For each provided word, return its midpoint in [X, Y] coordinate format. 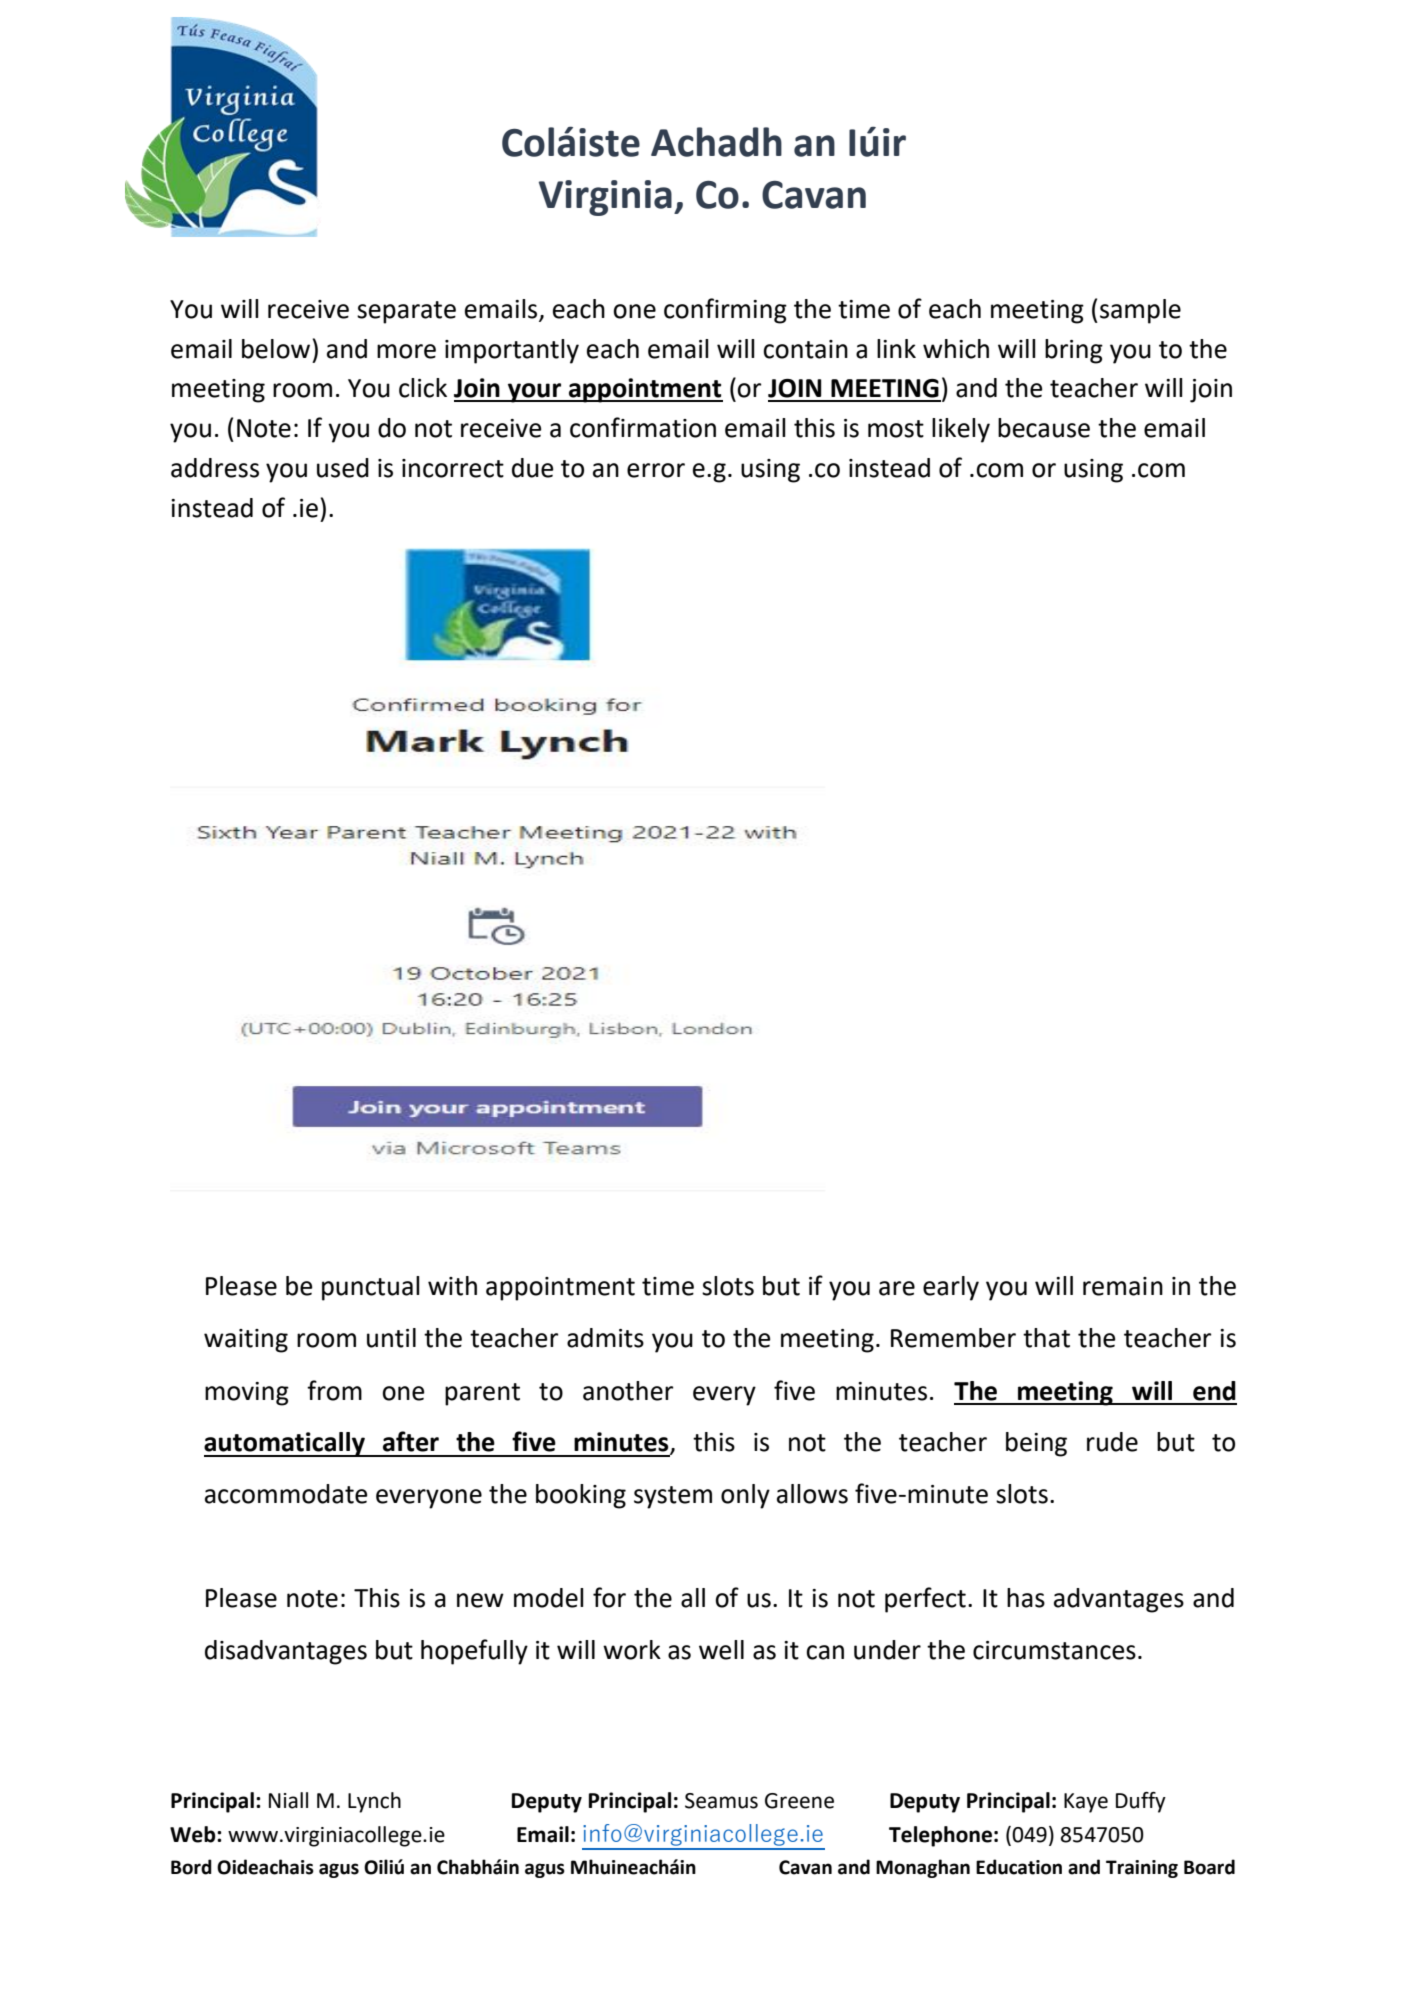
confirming [725, 311]
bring [1074, 351]
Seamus [721, 1801]
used [343, 468]
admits [605, 1338]
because [1044, 428]
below [277, 349]
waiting [246, 1341]
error [656, 470]
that [1046, 1338]
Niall [288, 1800]
